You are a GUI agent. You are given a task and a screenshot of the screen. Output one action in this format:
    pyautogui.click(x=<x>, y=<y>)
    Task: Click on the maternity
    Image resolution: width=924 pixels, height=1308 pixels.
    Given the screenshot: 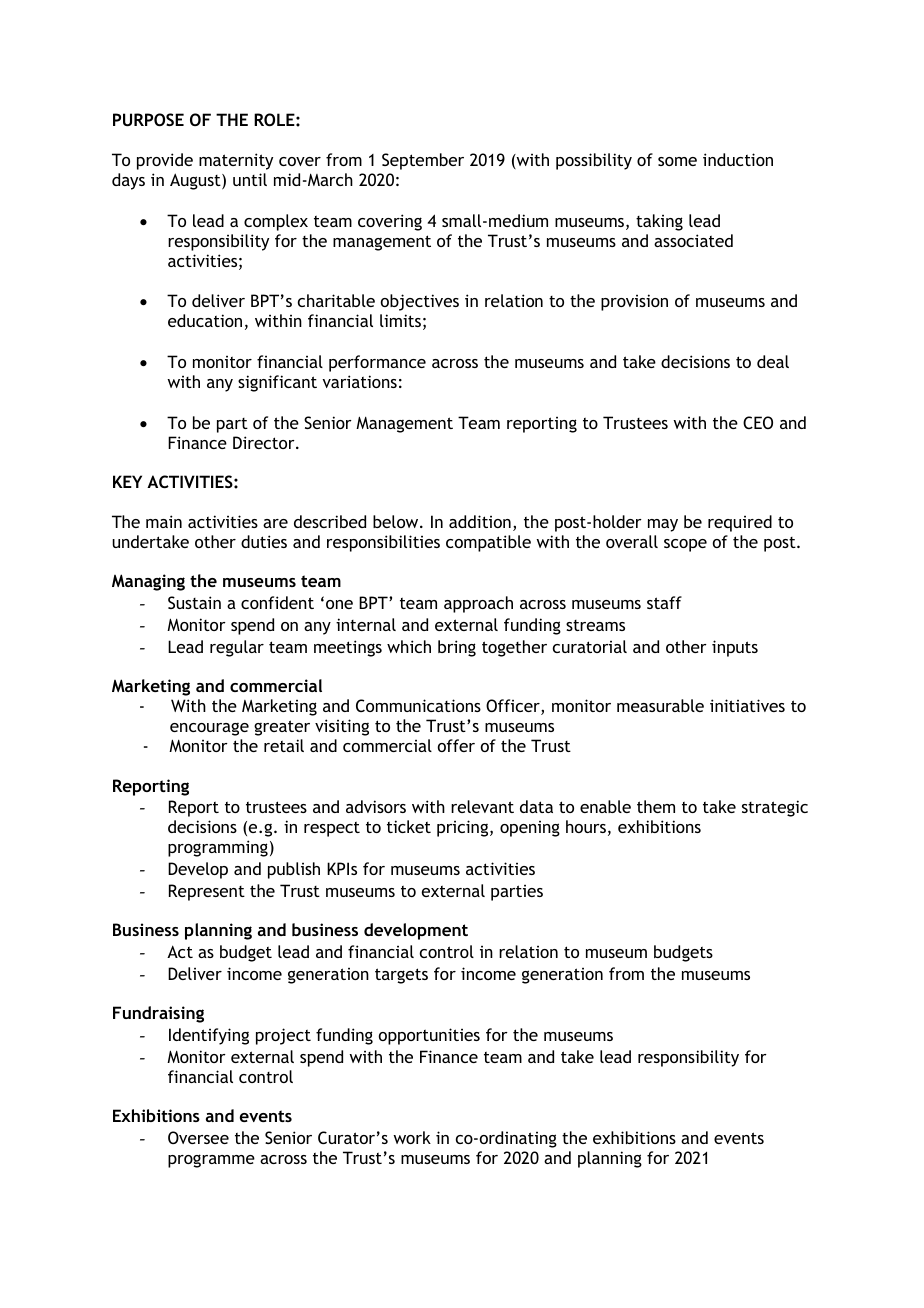 What is the action you would take?
    pyautogui.click(x=236, y=161)
